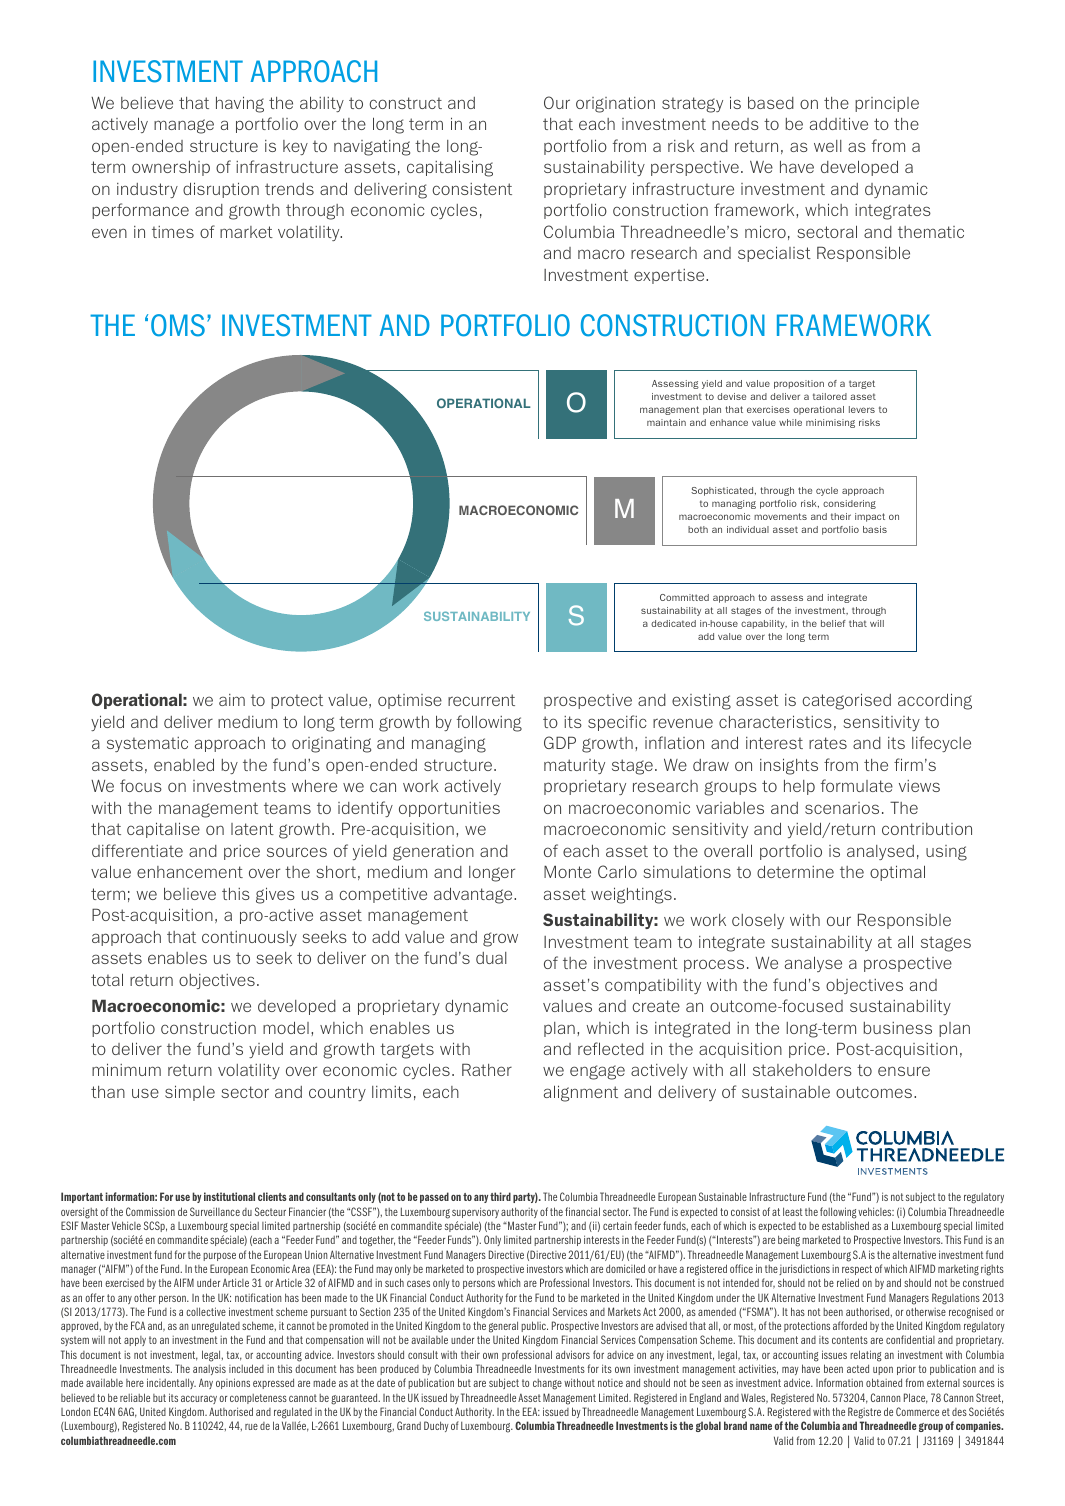 The width and height of the document is (1065, 1506). Describe the element at coordinates (839, 123) in the document. I see `additive` at that location.
